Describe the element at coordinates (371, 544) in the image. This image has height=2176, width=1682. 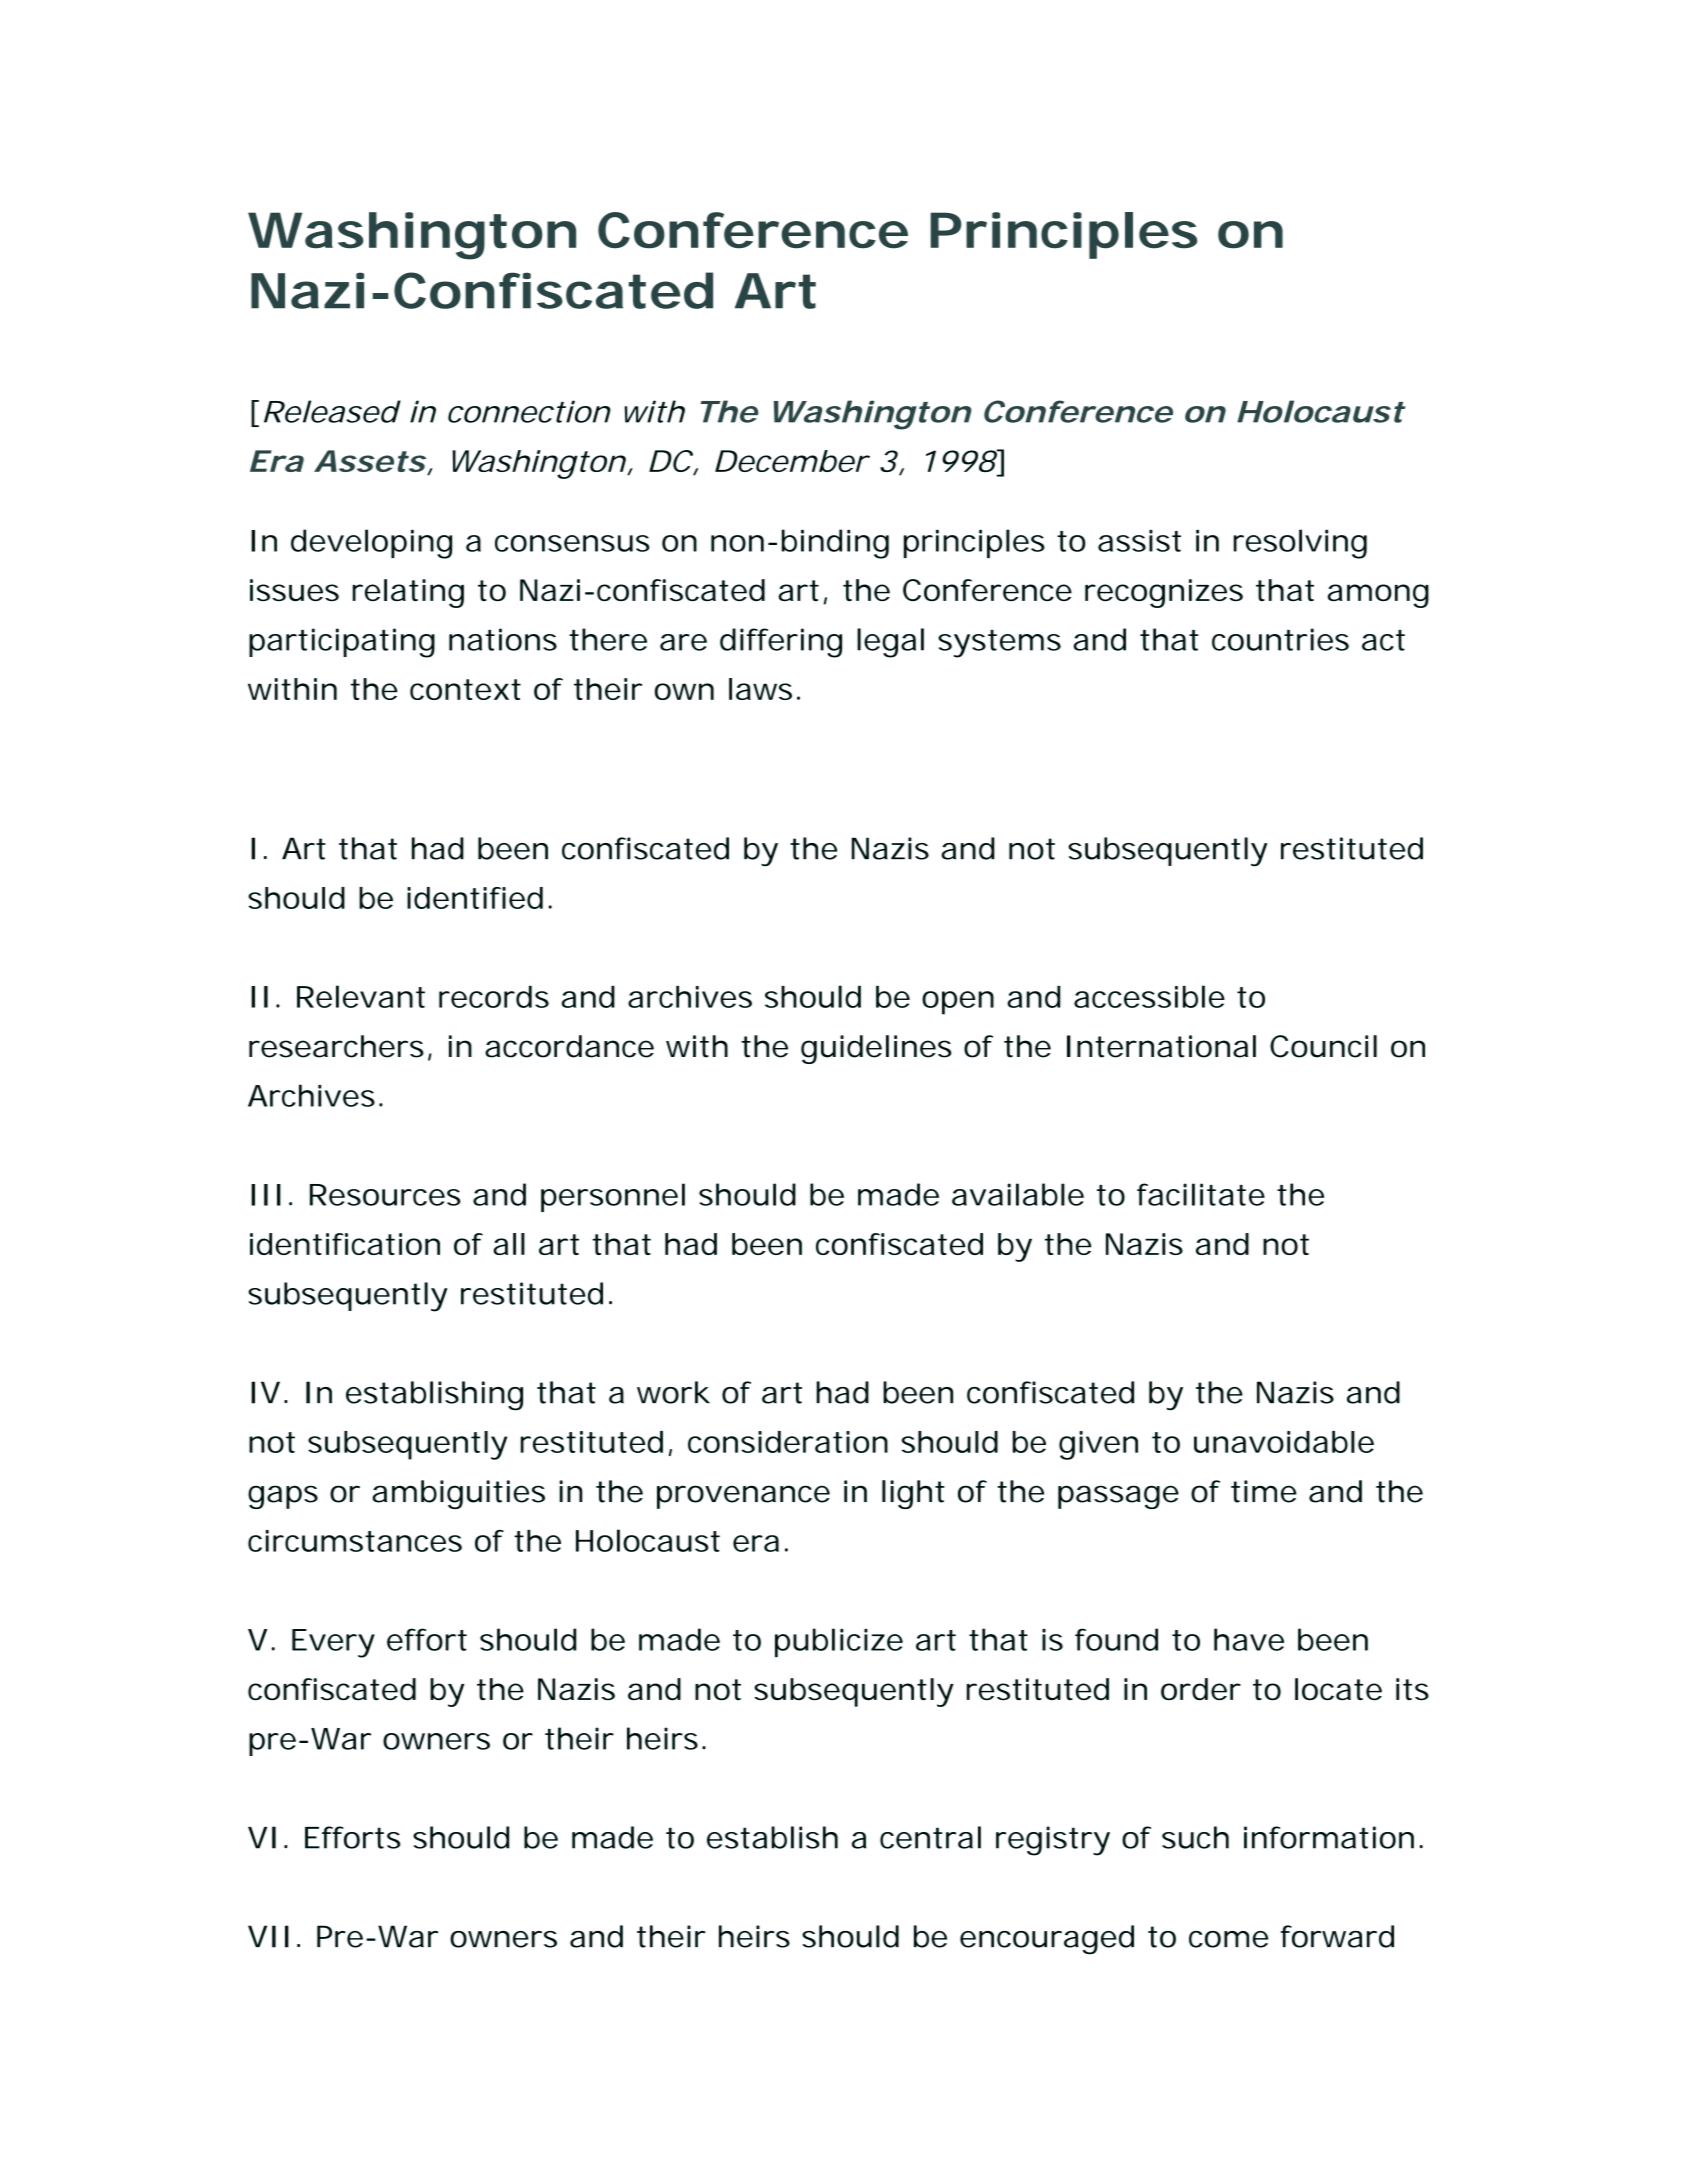
I see `developing` at that location.
